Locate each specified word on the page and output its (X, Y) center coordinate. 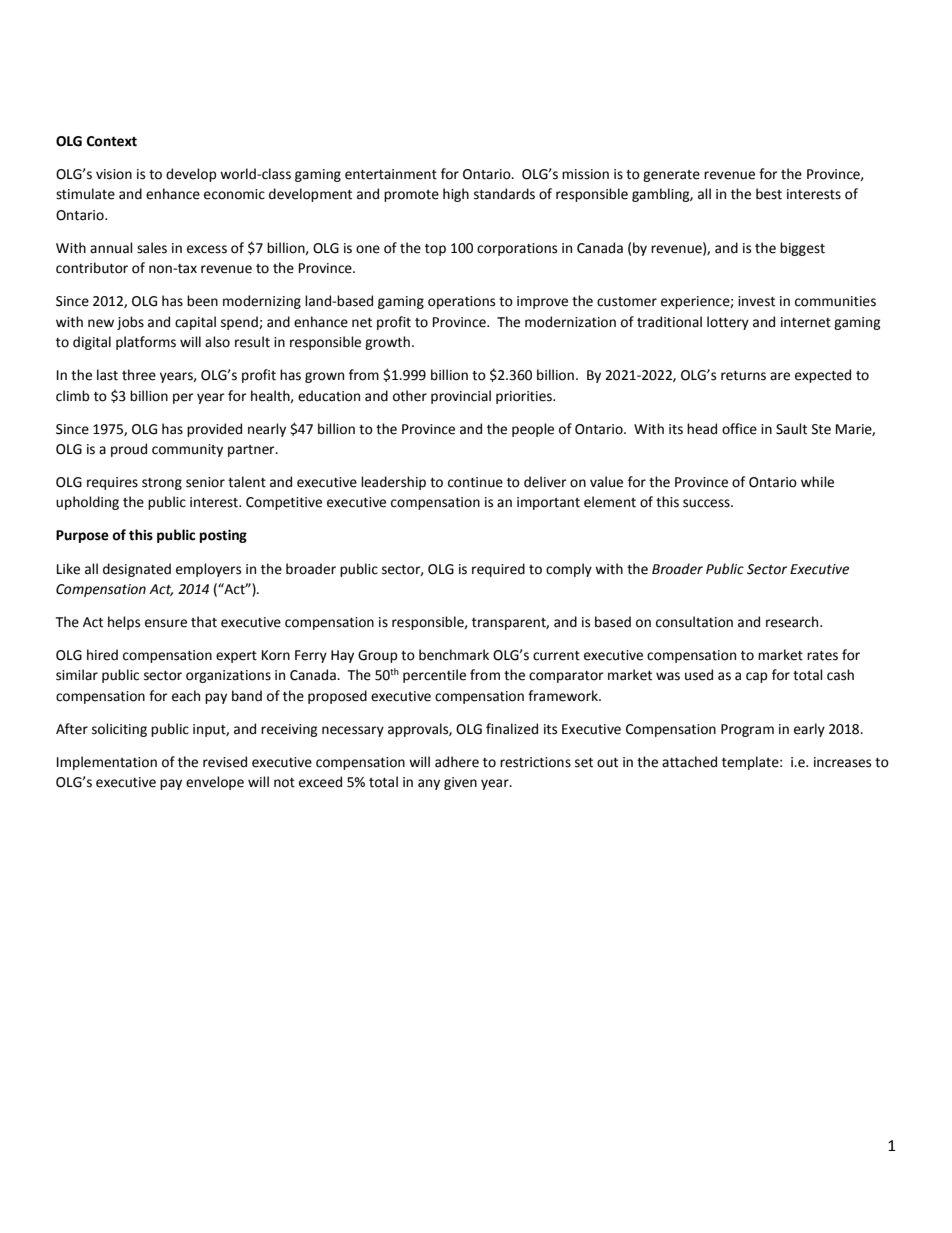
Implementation (107, 763)
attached (689, 762)
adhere (457, 762)
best (769, 194)
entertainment (391, 174)
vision (114, 174)
